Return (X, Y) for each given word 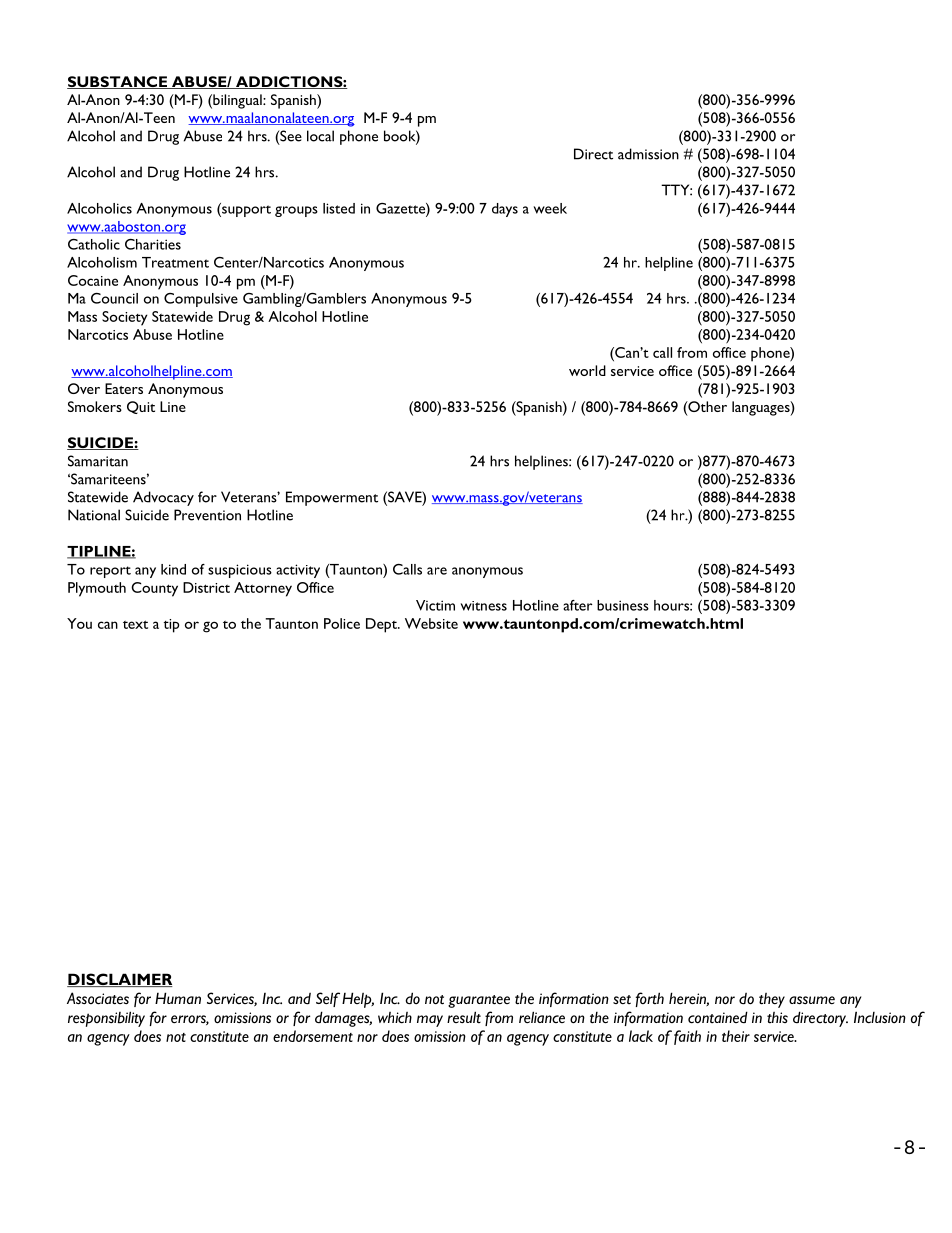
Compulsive (201, 300)
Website (431, 623)
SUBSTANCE (118, 82)
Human (178, 998)
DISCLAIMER (120, 980)
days (505, 210)
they (772, 1000)
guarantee (479, 1001)
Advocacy (163, 498)
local (320, 136)
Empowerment (332, 498)
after (577, 605)
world (587, 370)
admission (648, 154)
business (623, 605)
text (135, 624)
